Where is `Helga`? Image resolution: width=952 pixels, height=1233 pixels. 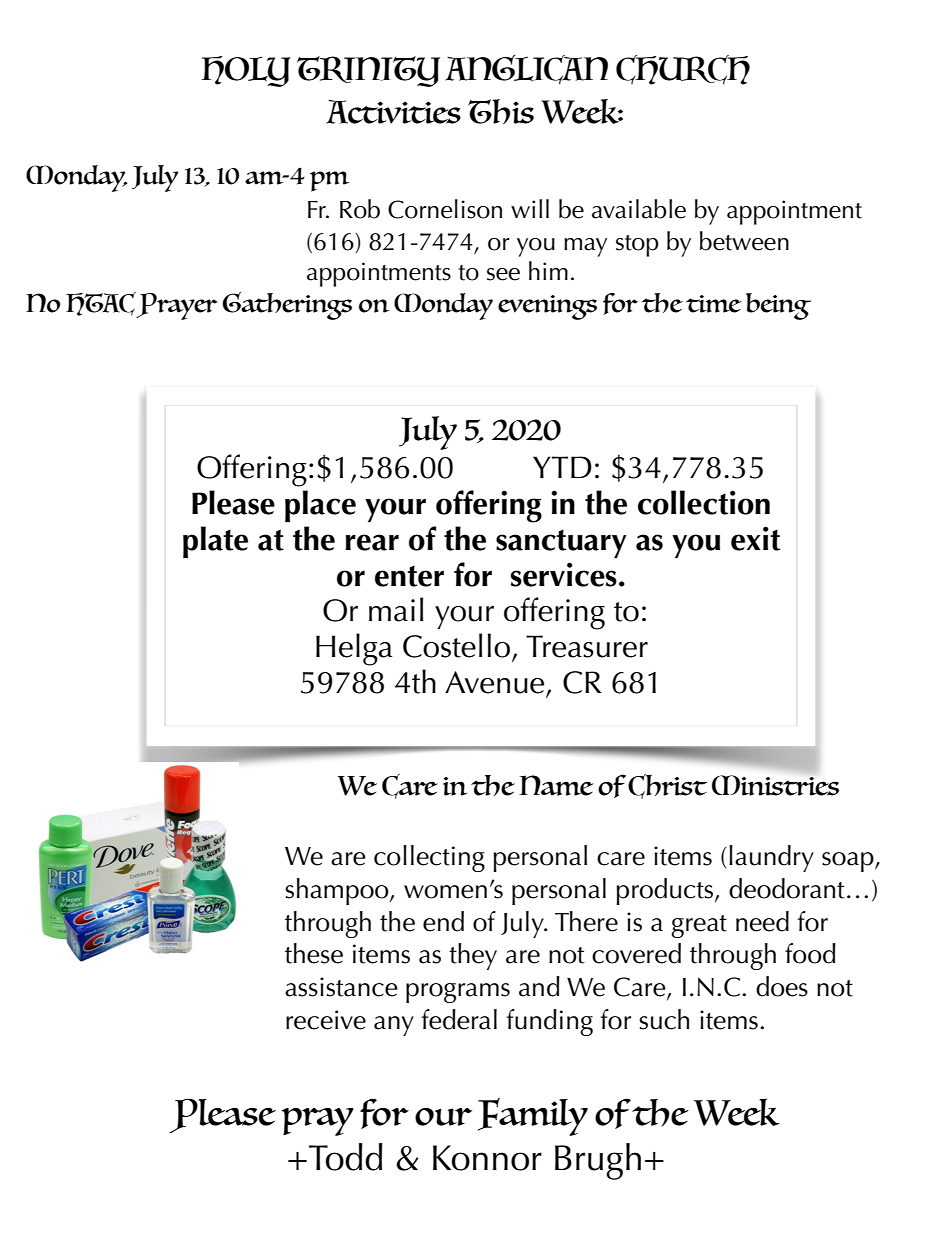 Helga is located at coordinates (354, 649).
